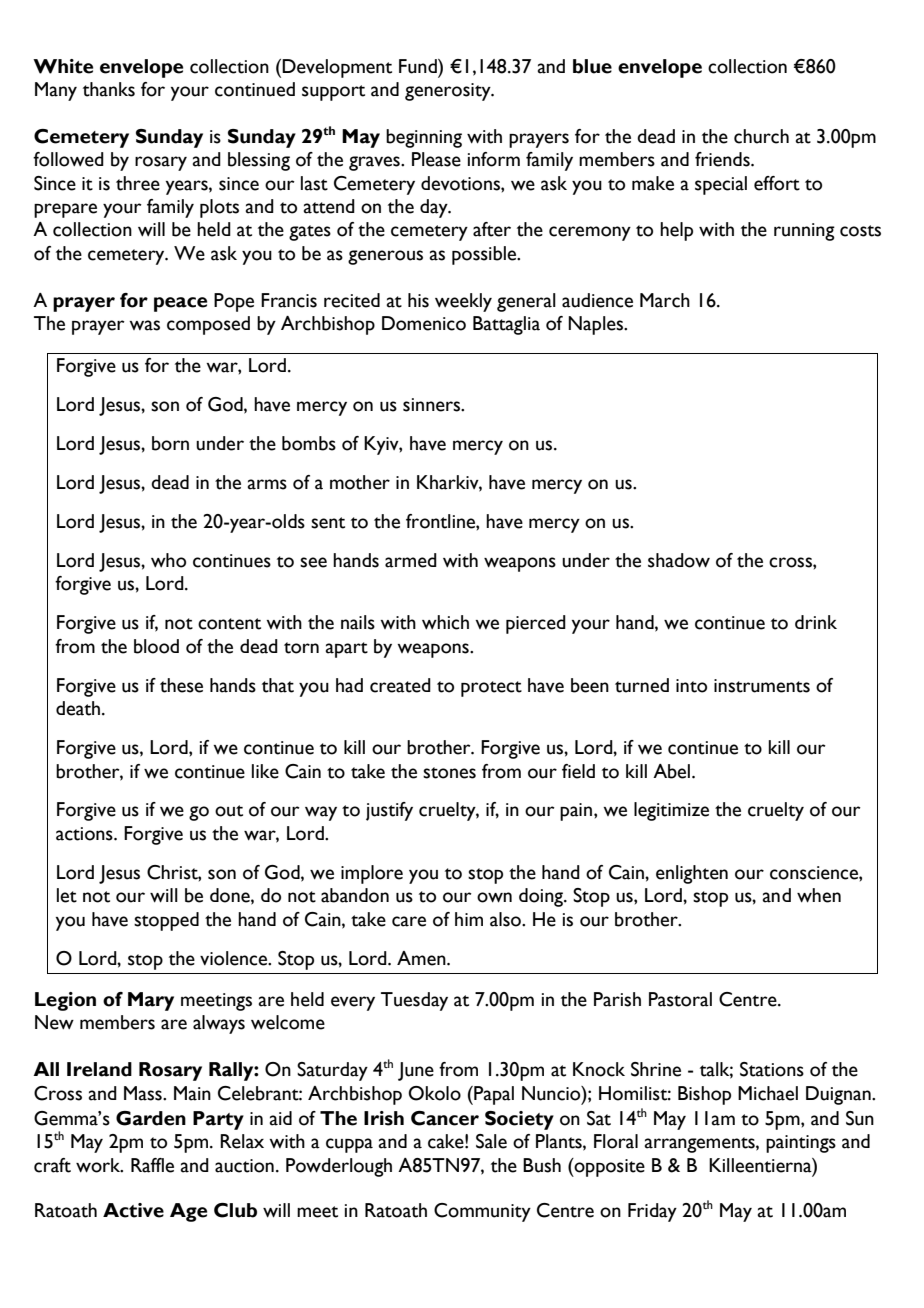 The image size is (924, 1308). I want to click on Raffle, so click(152, 1165).
